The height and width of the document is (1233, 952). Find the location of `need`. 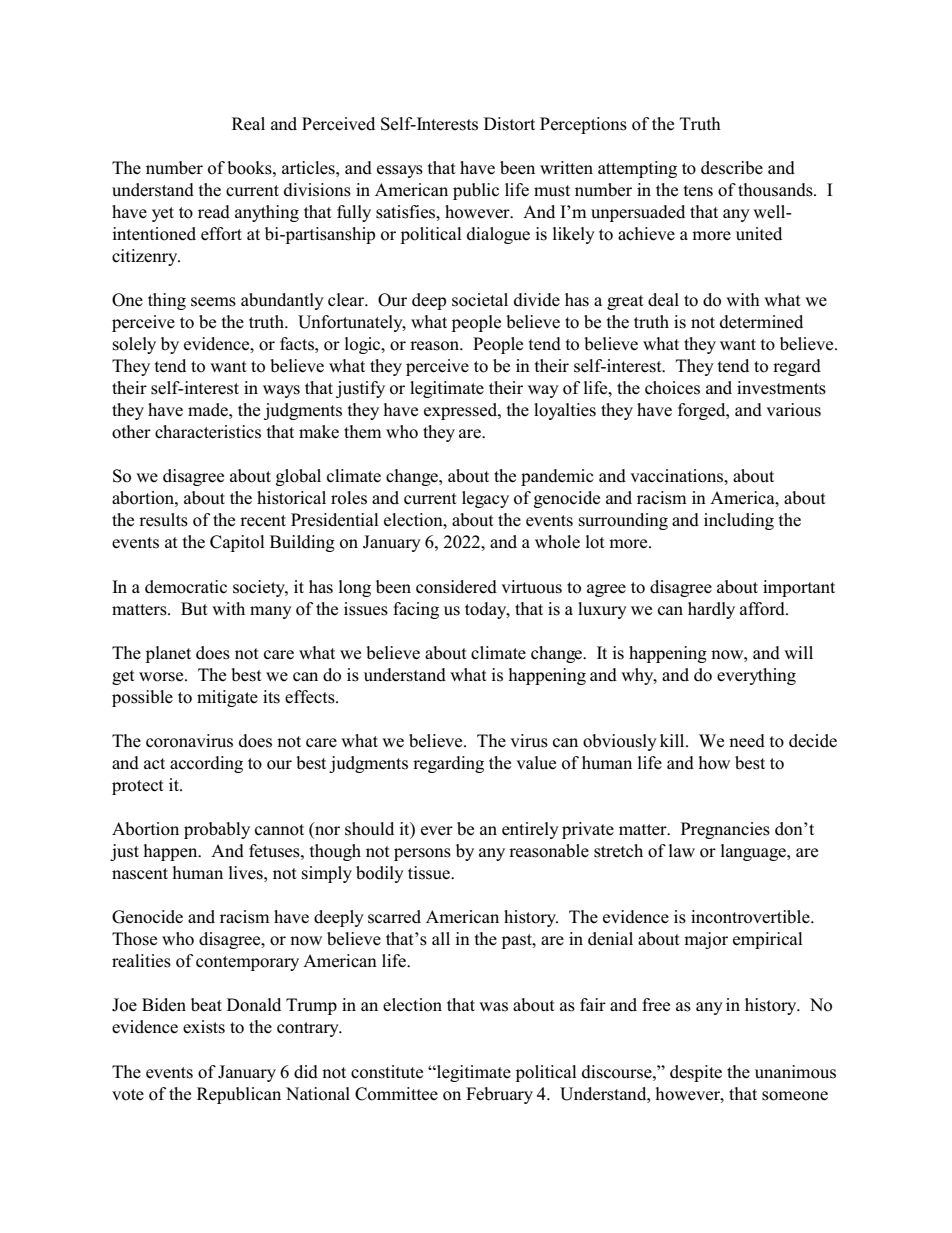

need is located at coordinates (747, 741).
